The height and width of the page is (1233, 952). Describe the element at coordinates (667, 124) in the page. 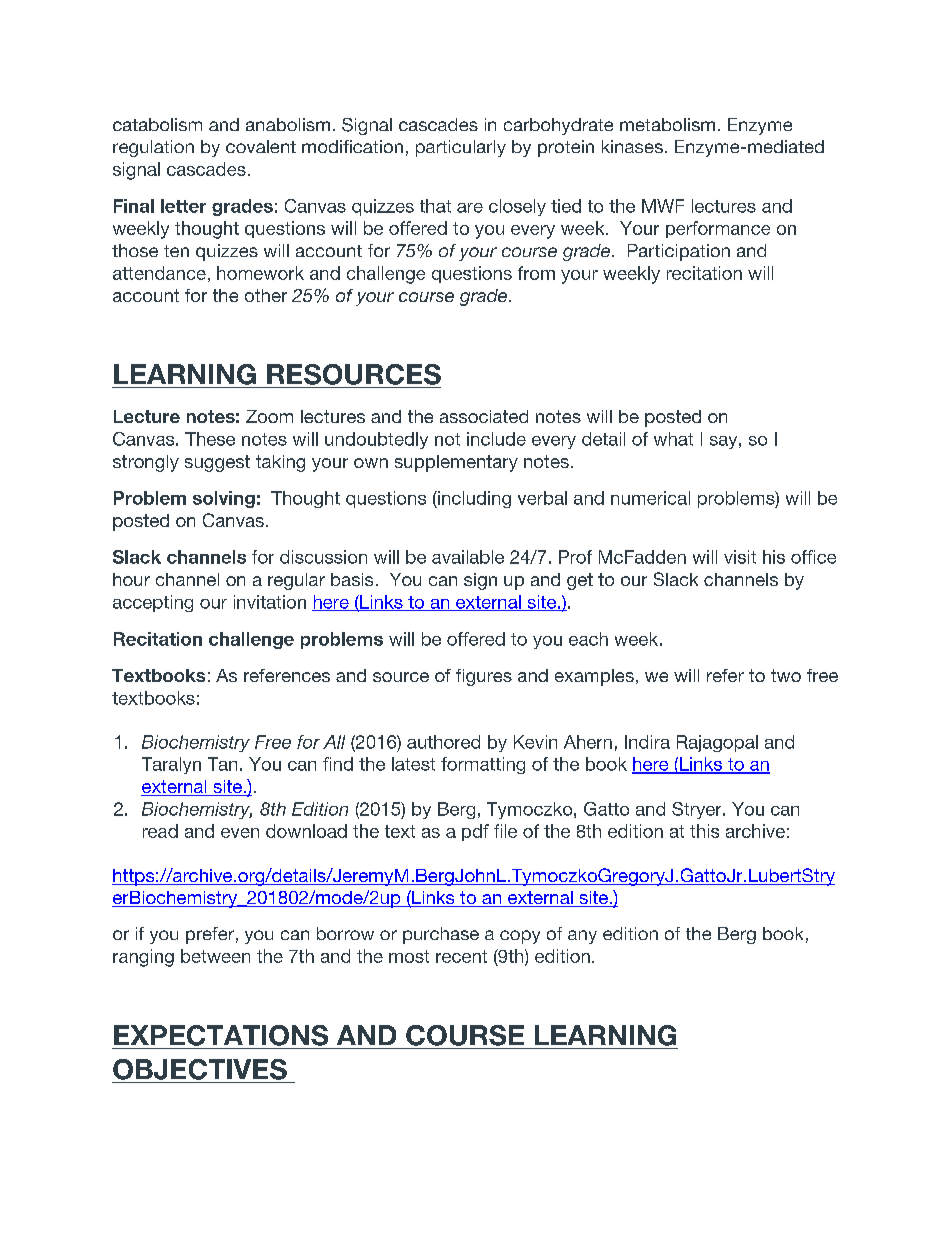

I see `metabolism` at that location.
